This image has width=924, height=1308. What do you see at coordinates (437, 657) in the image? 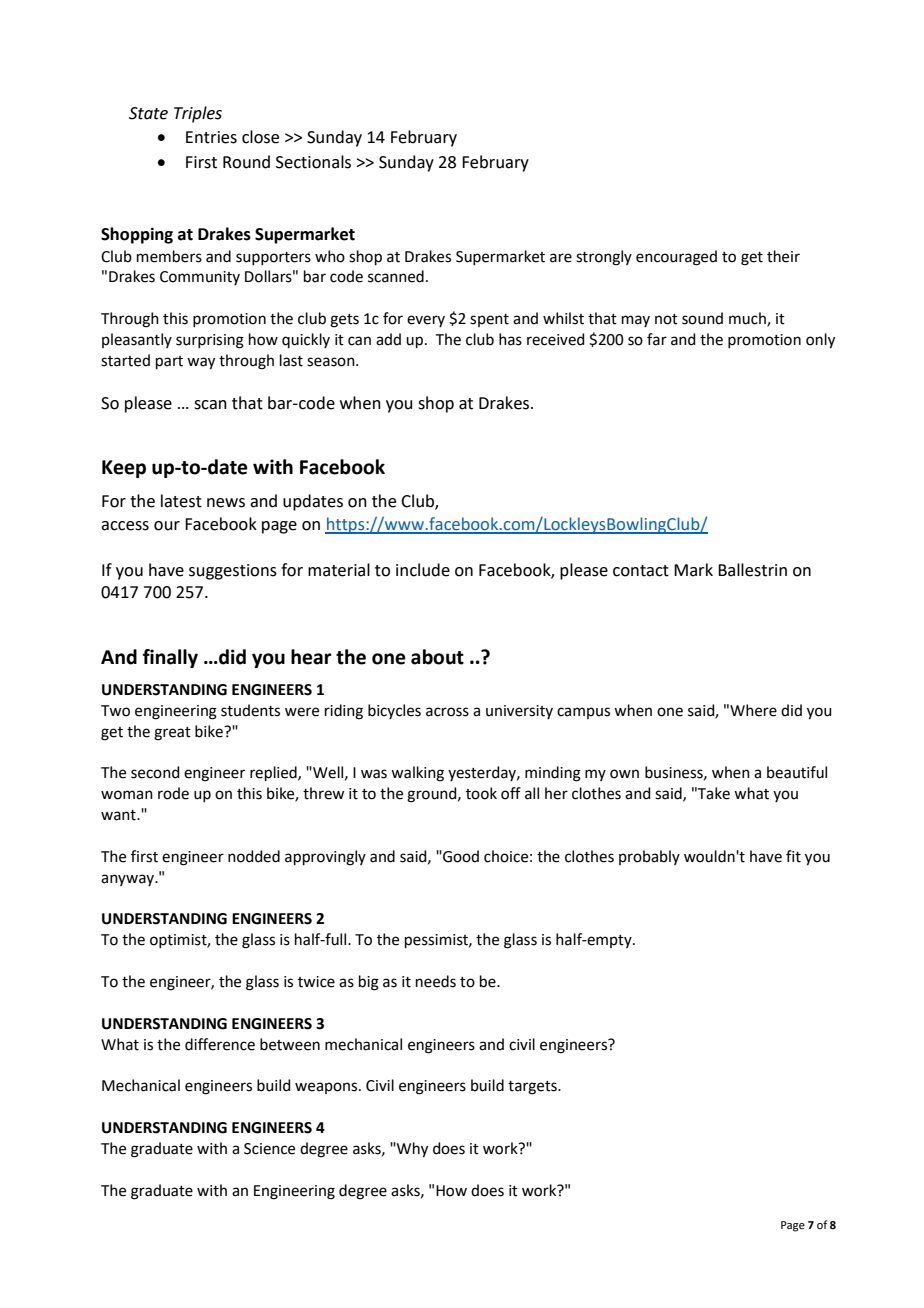
I see `about` at bounding box center [437, 657].
